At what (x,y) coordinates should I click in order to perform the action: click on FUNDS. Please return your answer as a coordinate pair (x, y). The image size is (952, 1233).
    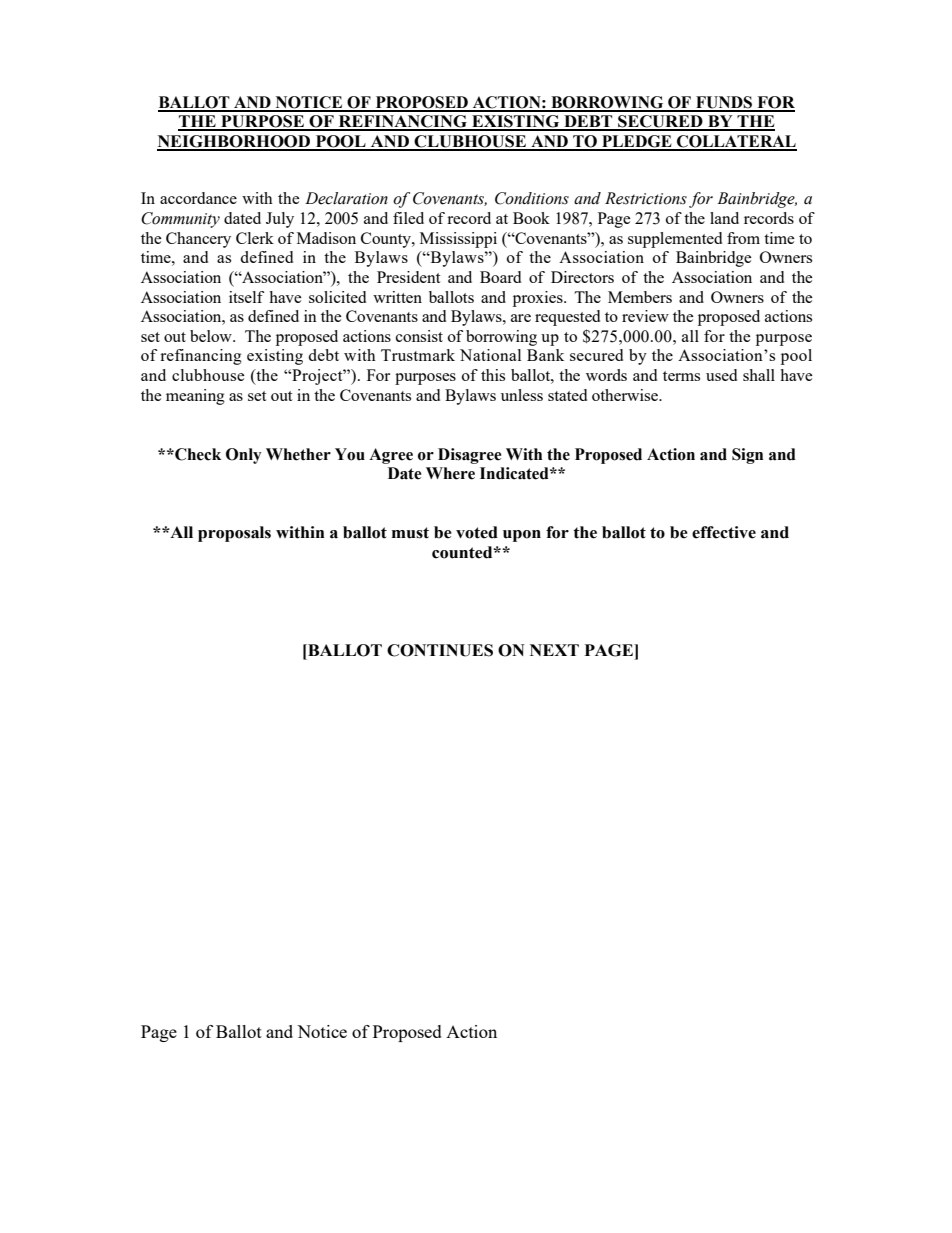
    Looking at the image, I should click on (724, 103).
